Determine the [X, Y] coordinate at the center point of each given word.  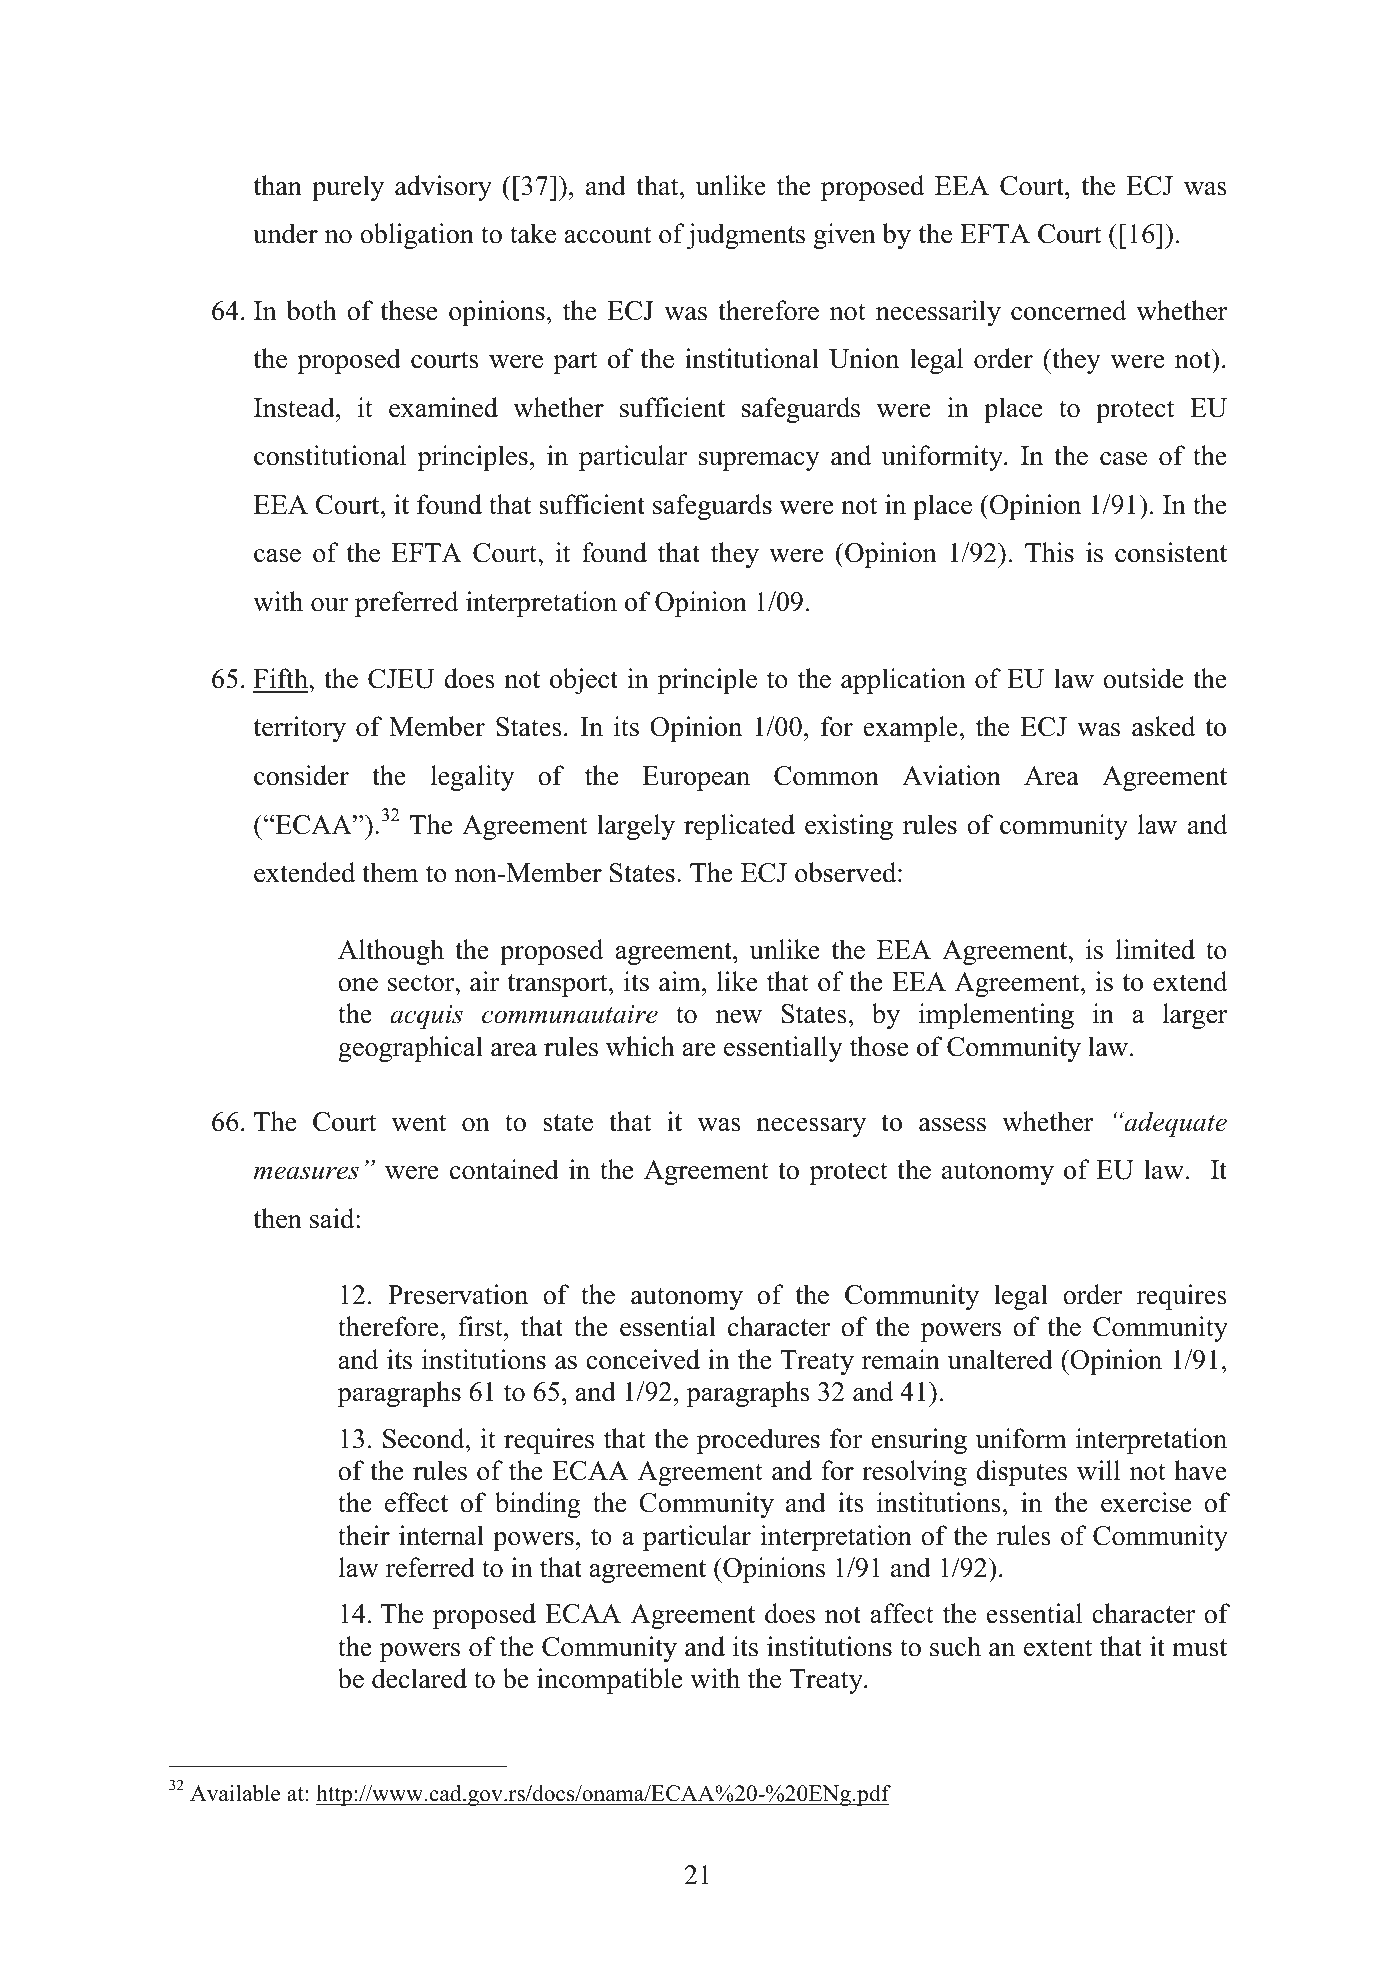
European [696, 778]
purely [348, 188]
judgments [745, 236]
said [333, 1218]
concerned [1068, 310]
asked [1163, 726]
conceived [643, 1359]
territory [300, 729]
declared [419, 1678]
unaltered [1000, 1359]
